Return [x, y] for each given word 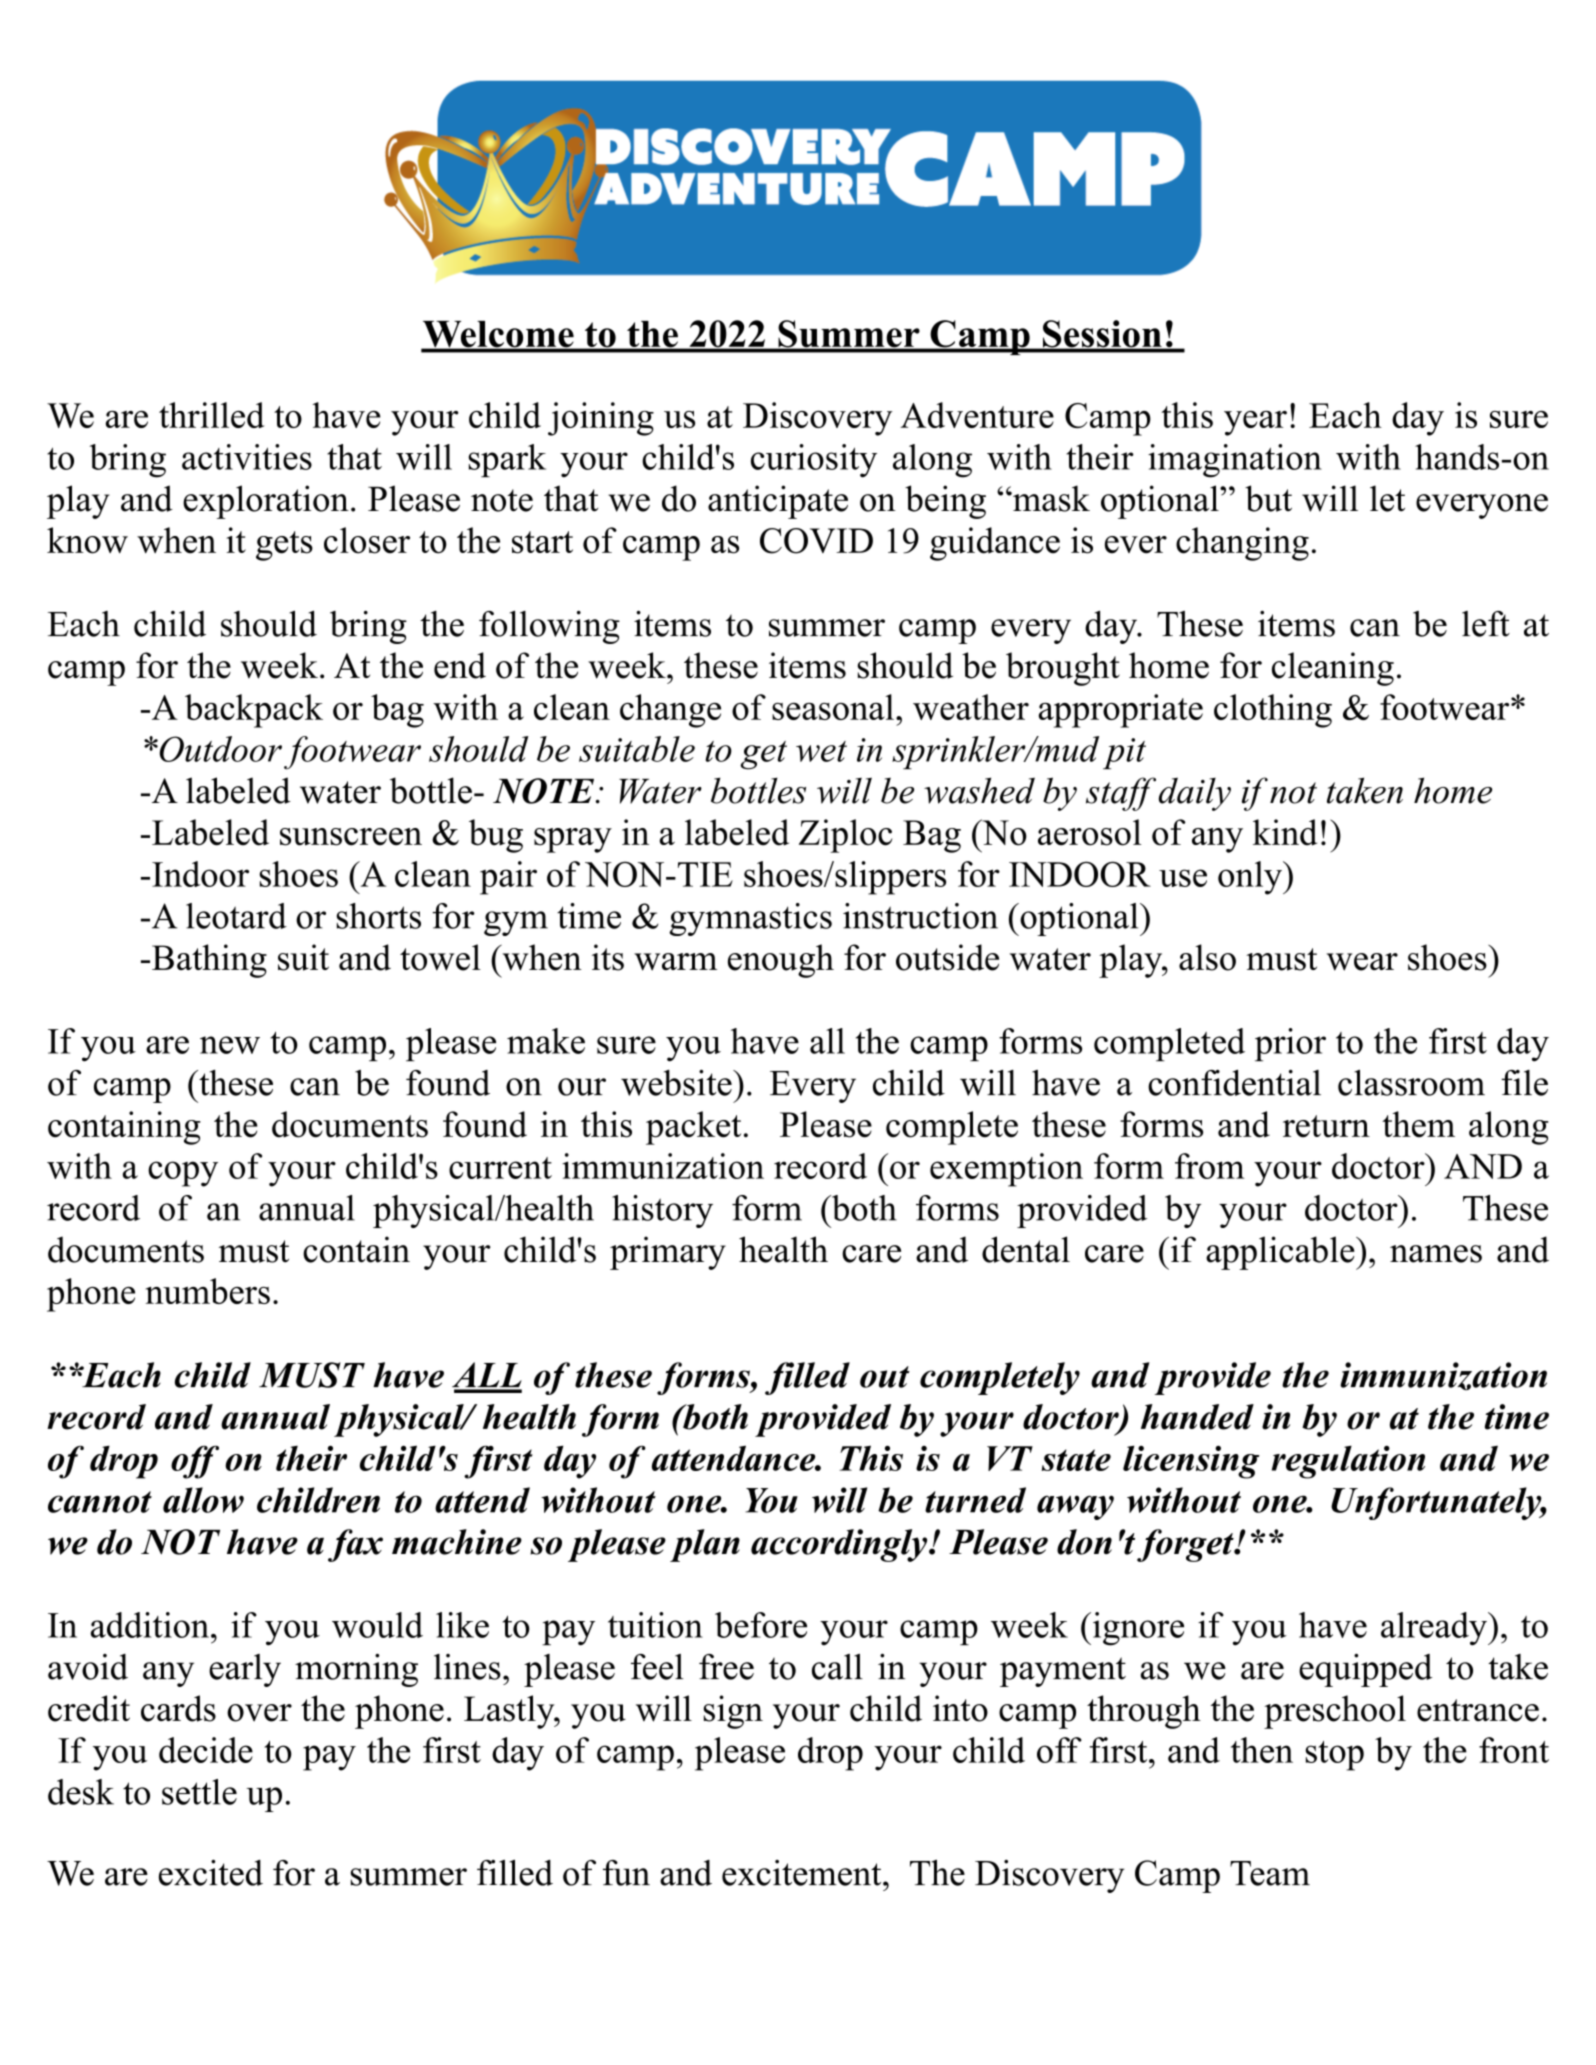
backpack [254, 711]
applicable [1281, 1253]
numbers [208, 1291]
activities [247, 457]
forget [1186, 1545]
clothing [1273, 711]
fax [355, 1545]
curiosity [814, 461]
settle [199, 1792]
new [230, 1045]
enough [781, 961]
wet [821, 751]
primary [668, 1253]
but [1268, 498]
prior [1290, 1044]
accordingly [840, 1545]
